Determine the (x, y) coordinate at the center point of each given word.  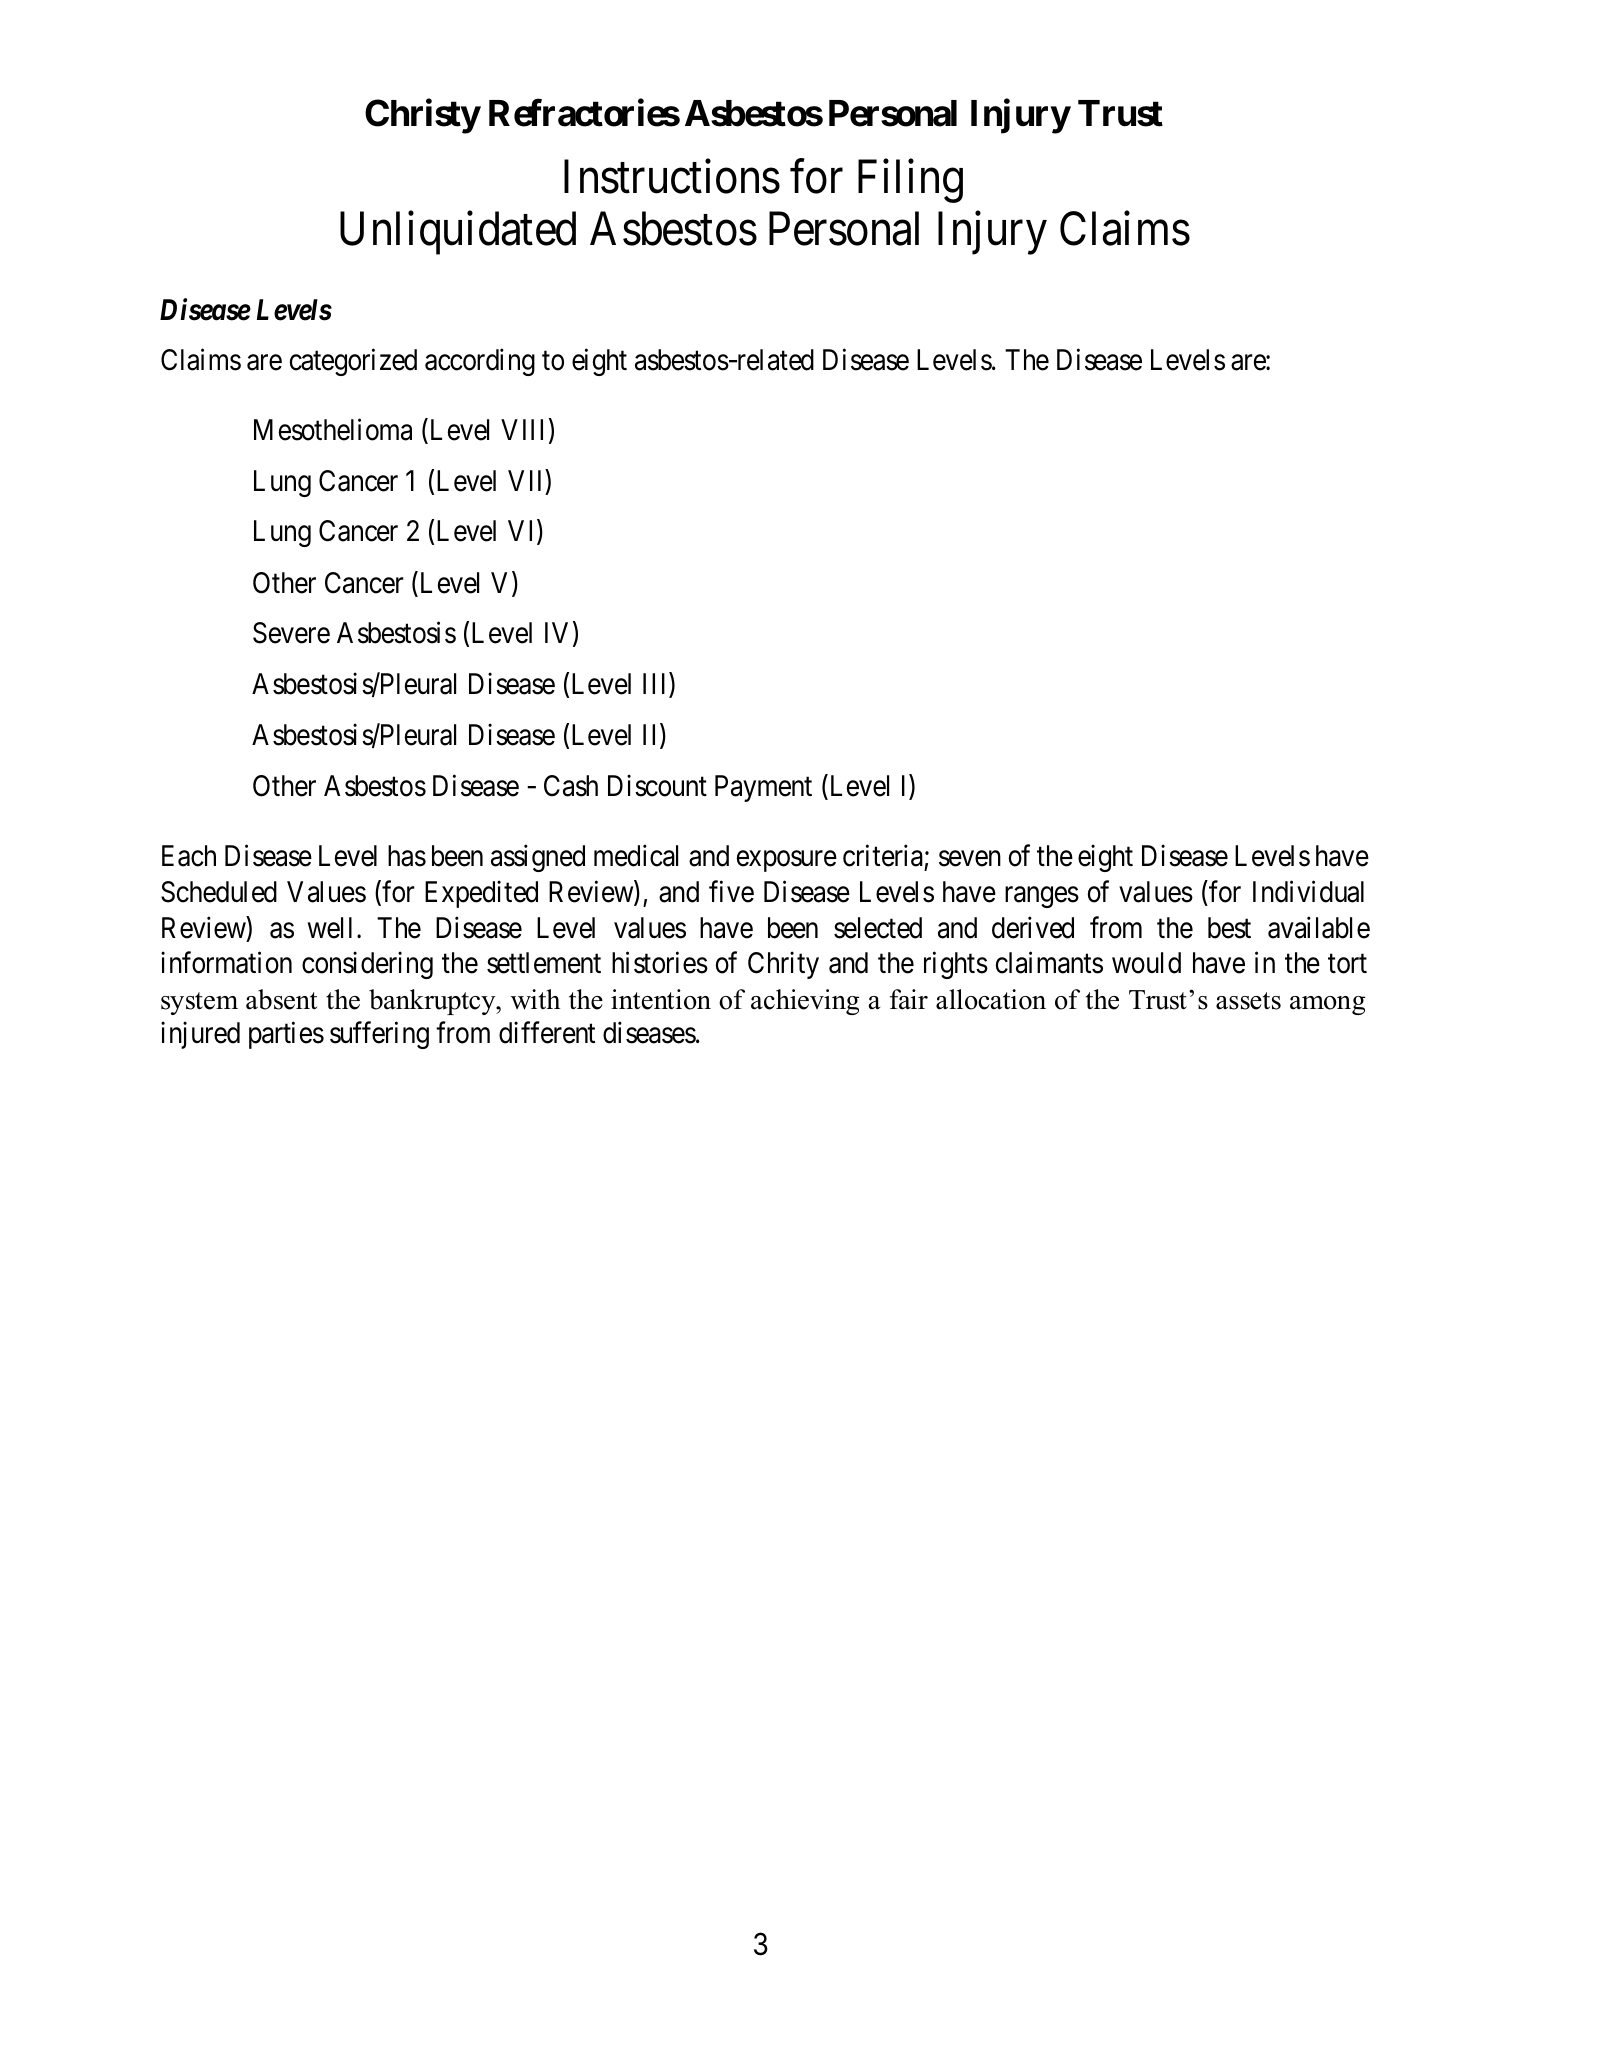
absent (281, 999)
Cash (571, 786)
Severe (291, 633)
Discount (657, 786)
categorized (353, 362)
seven (970, 859)
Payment (763, 788)
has (407, 856)
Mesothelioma (333, 430)
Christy (422, 117)
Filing (910, 181)
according (480, 362)
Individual (1308, 891)
